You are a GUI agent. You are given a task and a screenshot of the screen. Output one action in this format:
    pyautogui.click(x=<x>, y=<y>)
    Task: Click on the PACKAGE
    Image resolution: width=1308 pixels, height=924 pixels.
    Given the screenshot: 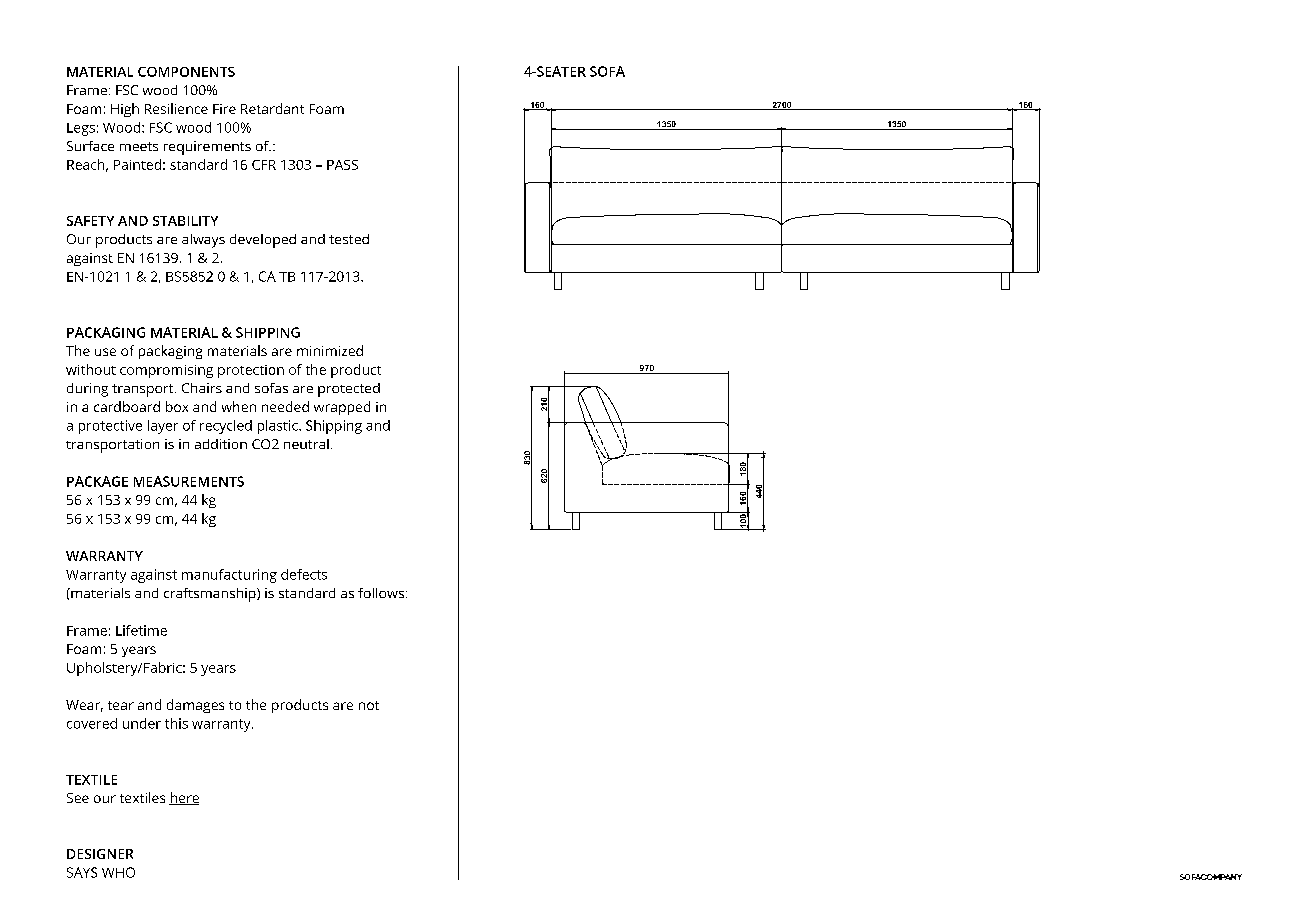 What is the action you would take?
    pyautogui.click(x=97, y=481)
